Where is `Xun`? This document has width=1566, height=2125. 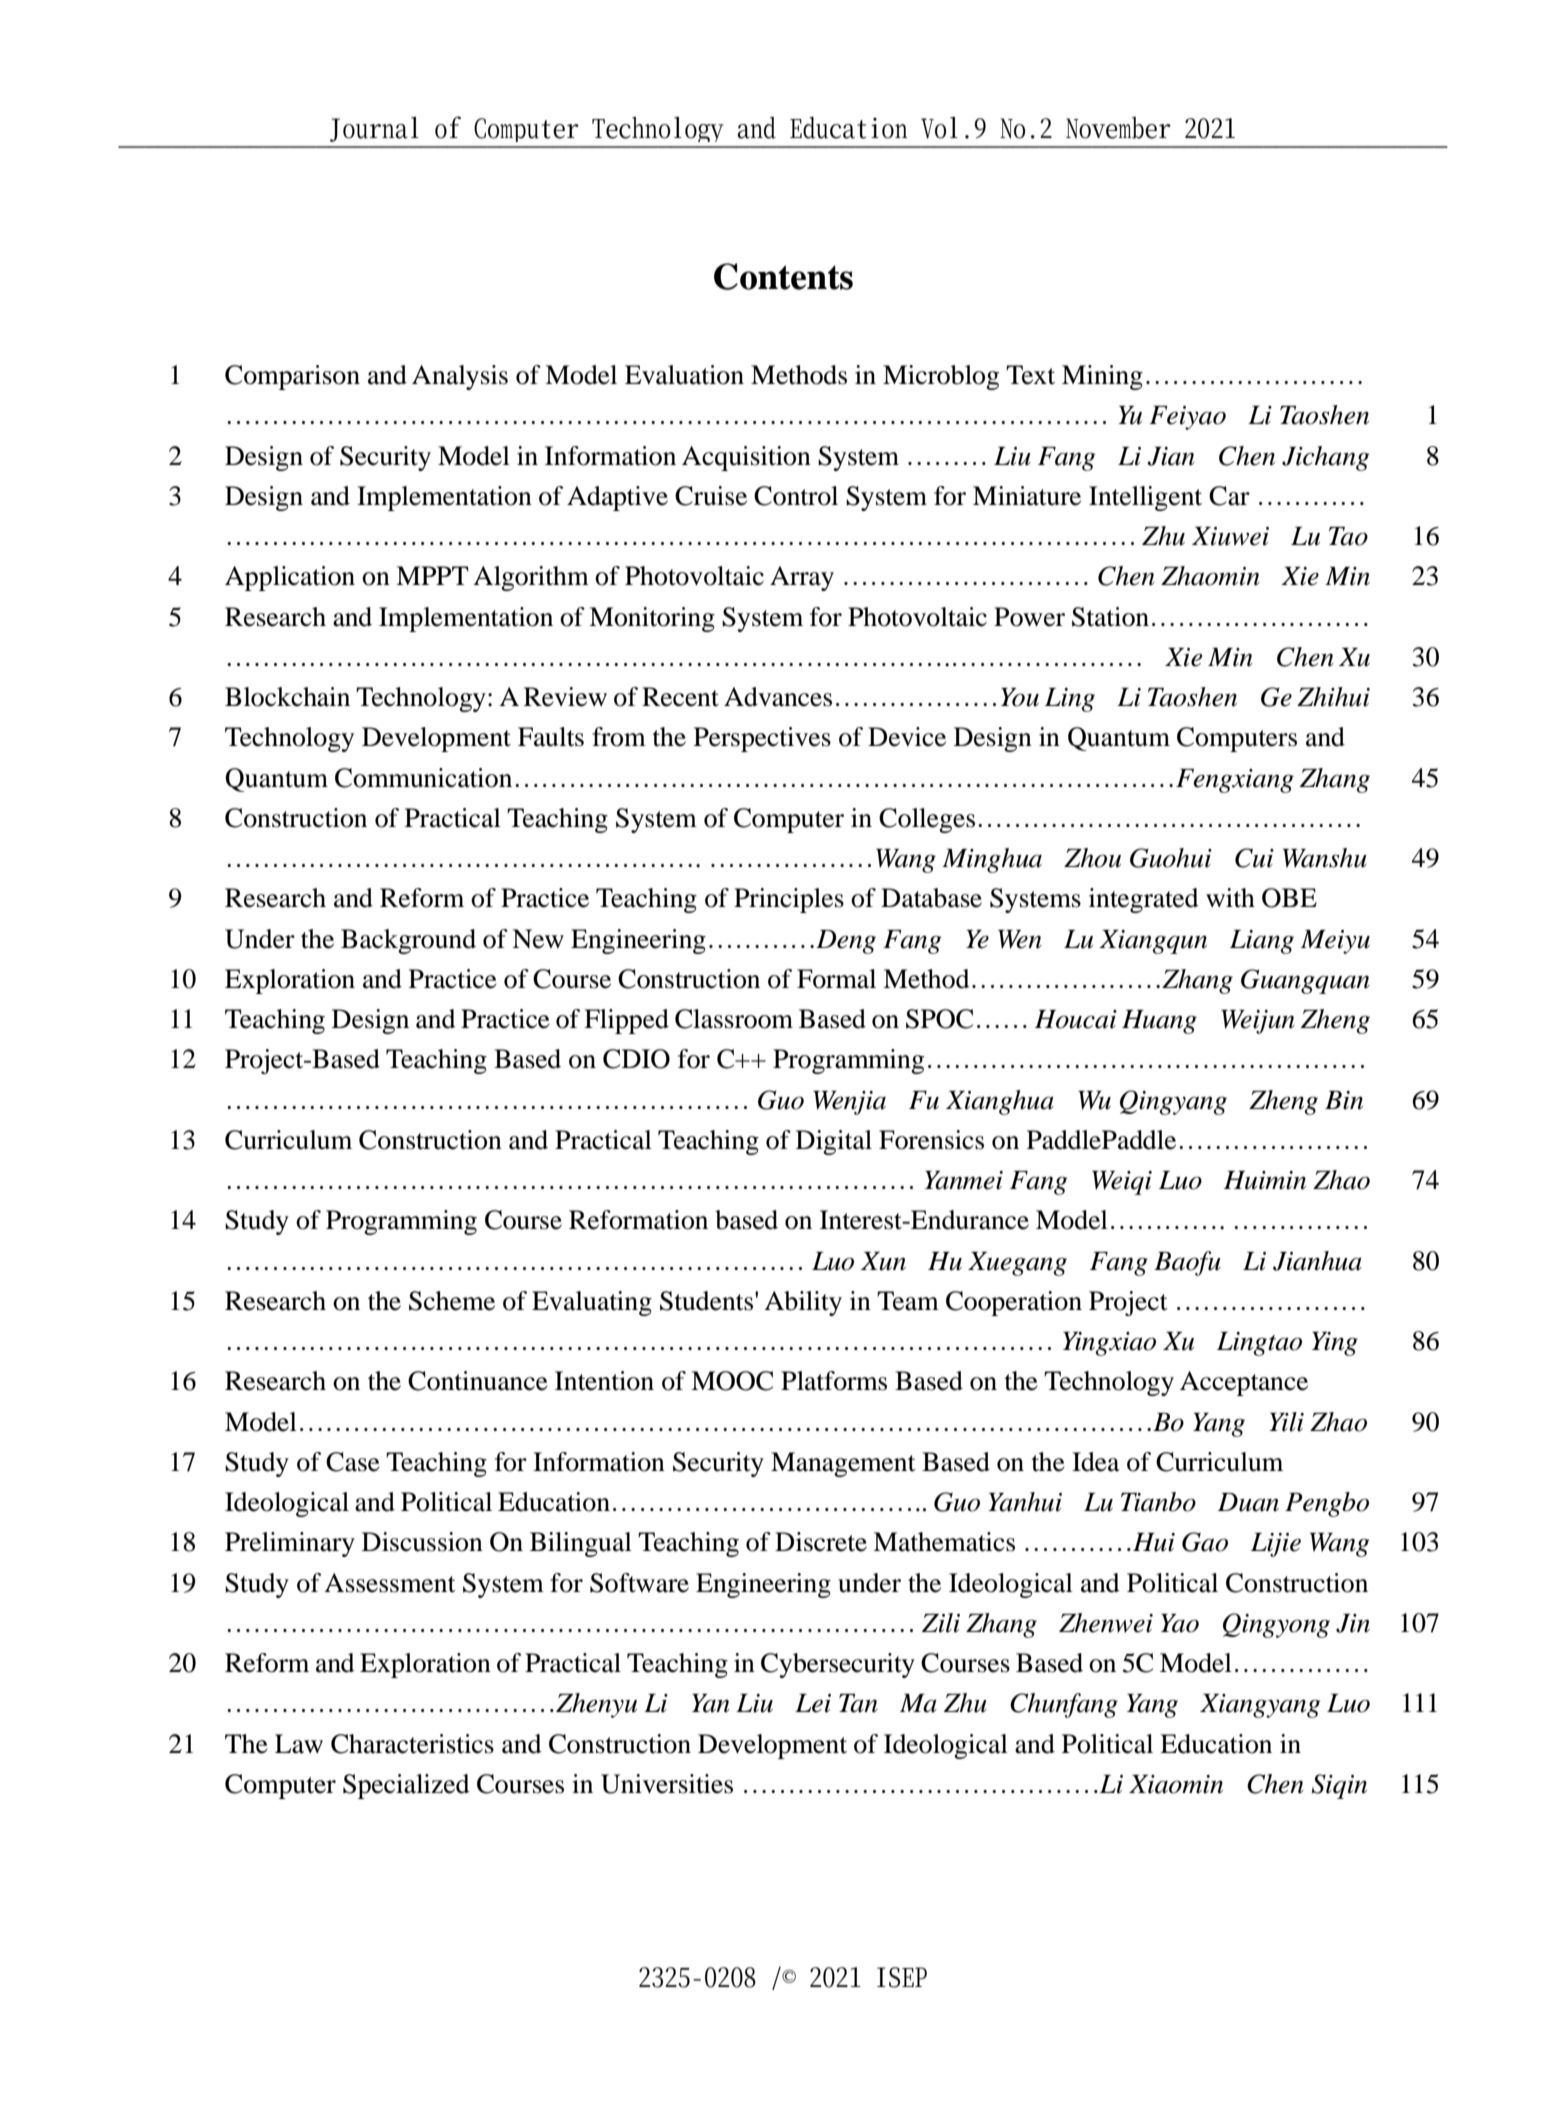
Xun is located at coordinates (883, 1261).
